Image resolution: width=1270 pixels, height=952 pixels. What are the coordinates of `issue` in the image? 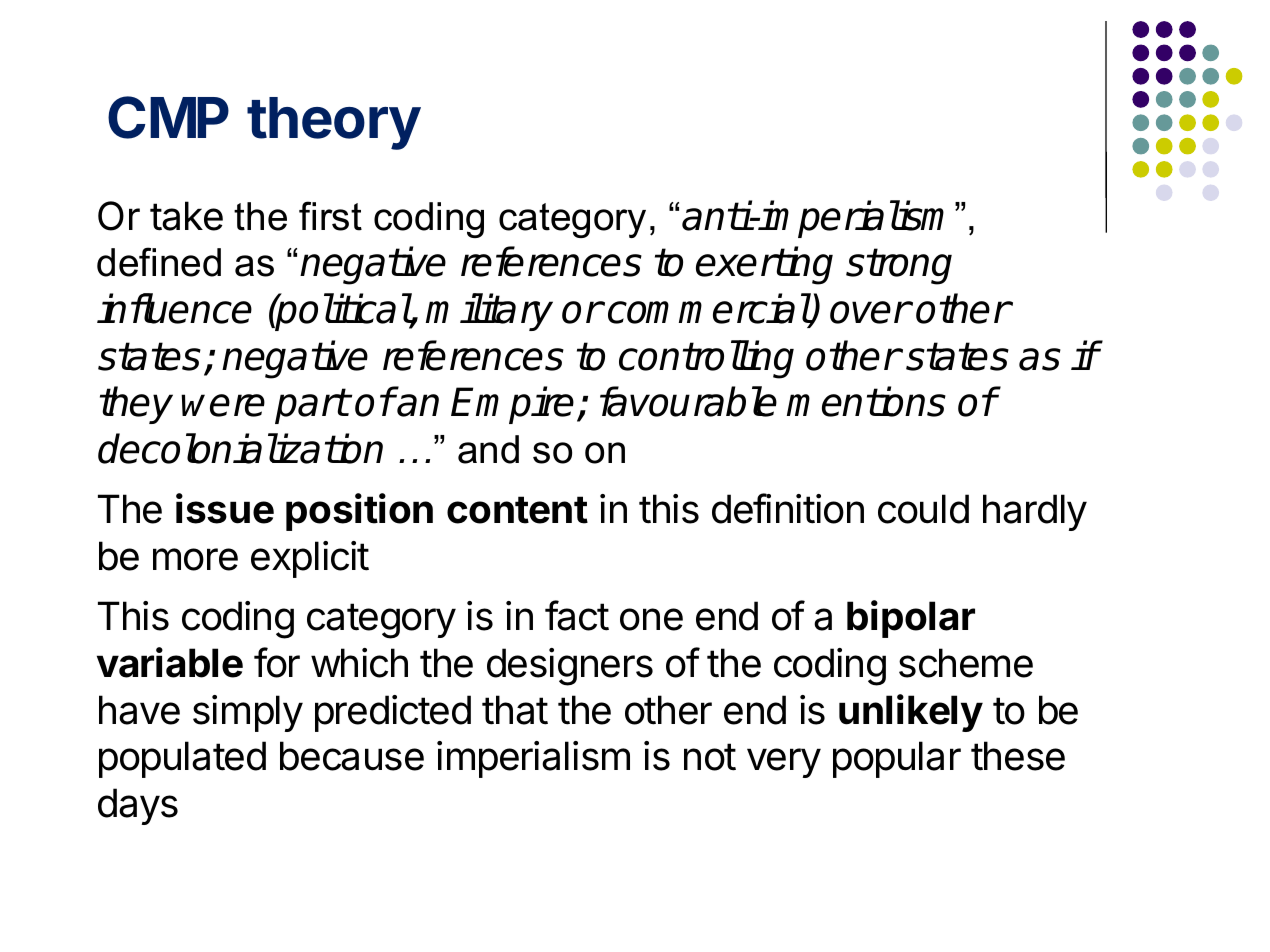 It's located at (225, 508).
